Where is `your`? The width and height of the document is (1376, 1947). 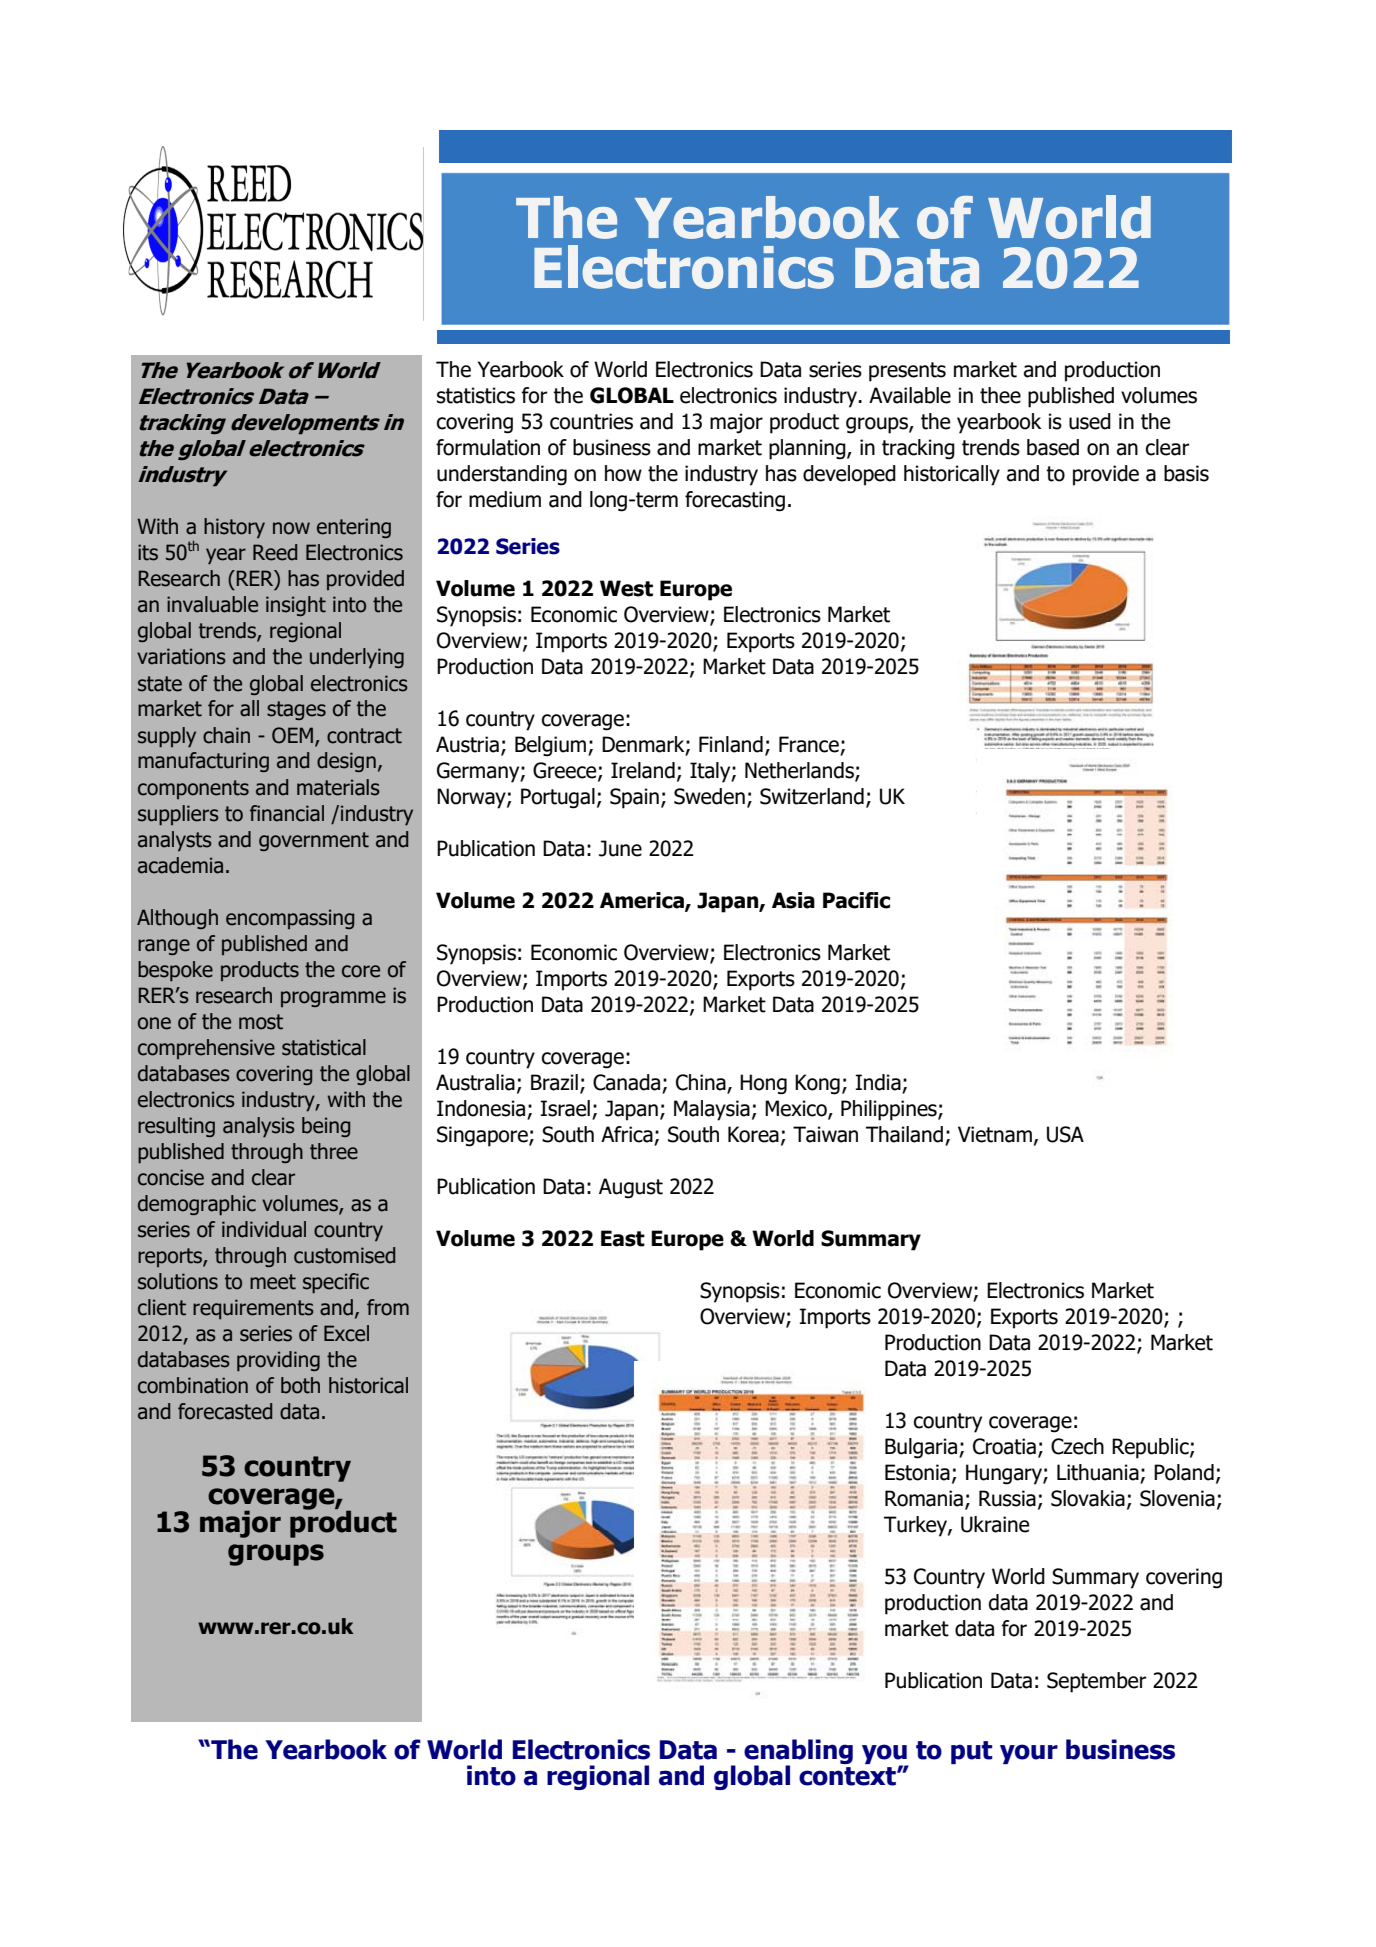 your is located at coordinates (1029, 1754).
